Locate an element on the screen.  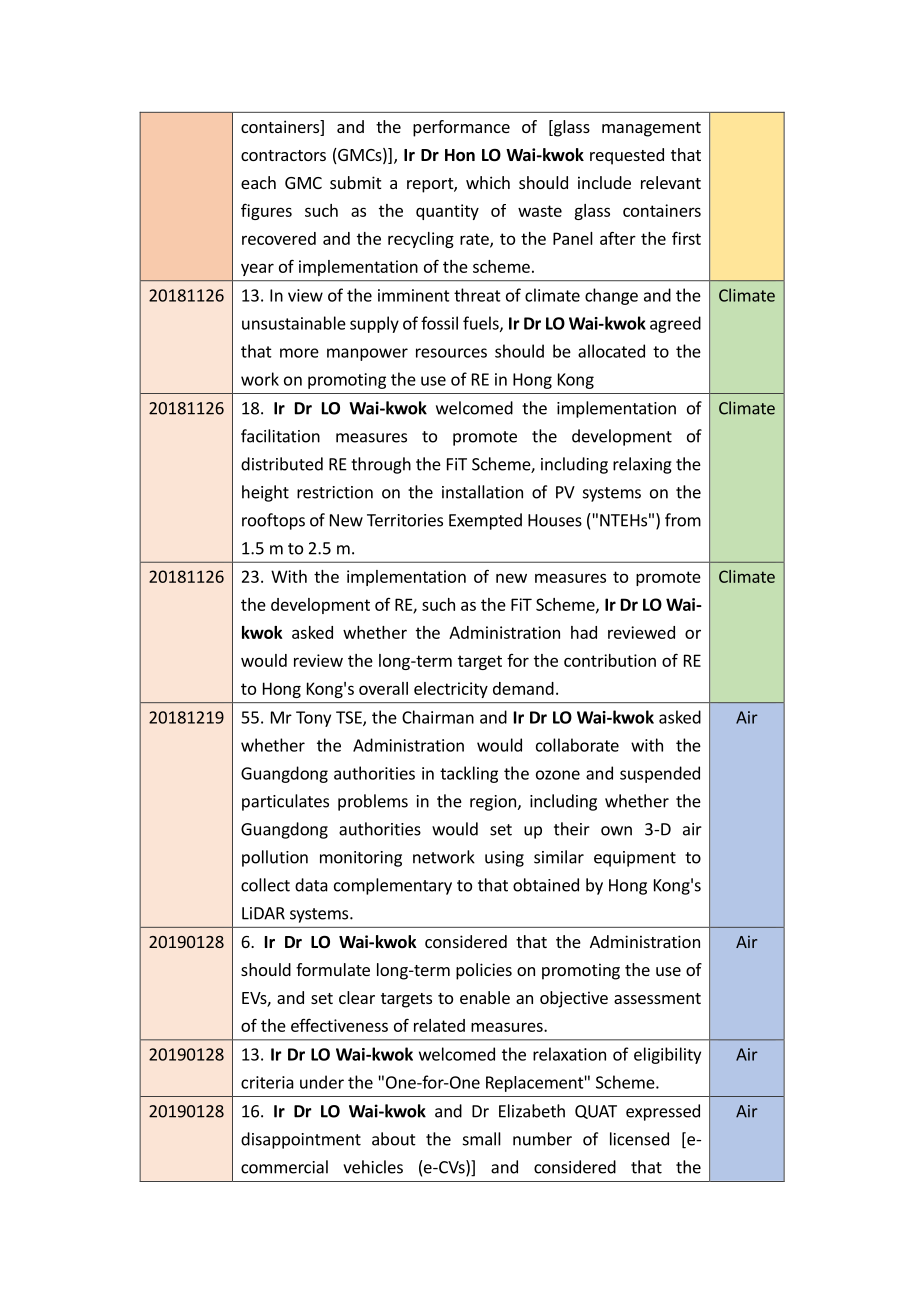
small is located at coordinates (482, 1139).
